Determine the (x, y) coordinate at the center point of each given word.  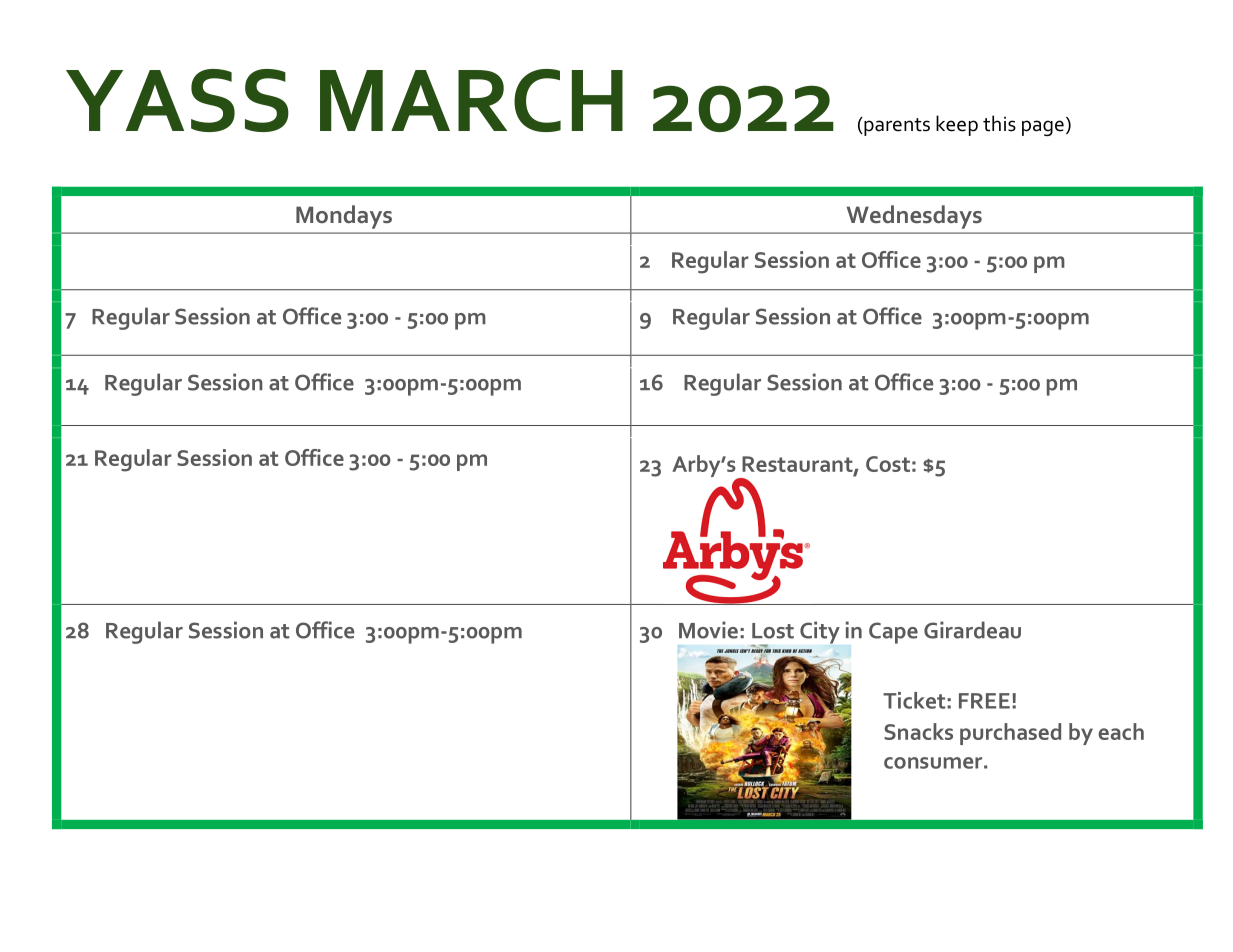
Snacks (918, 731)
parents (896, 126)
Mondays (344, 217)
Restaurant (798, 465)
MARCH (471, 100)
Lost (773, 631)
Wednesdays (914, 217)
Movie (708, 630)
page (1043, 128)
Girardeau (972, 630)
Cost (888, 464)
